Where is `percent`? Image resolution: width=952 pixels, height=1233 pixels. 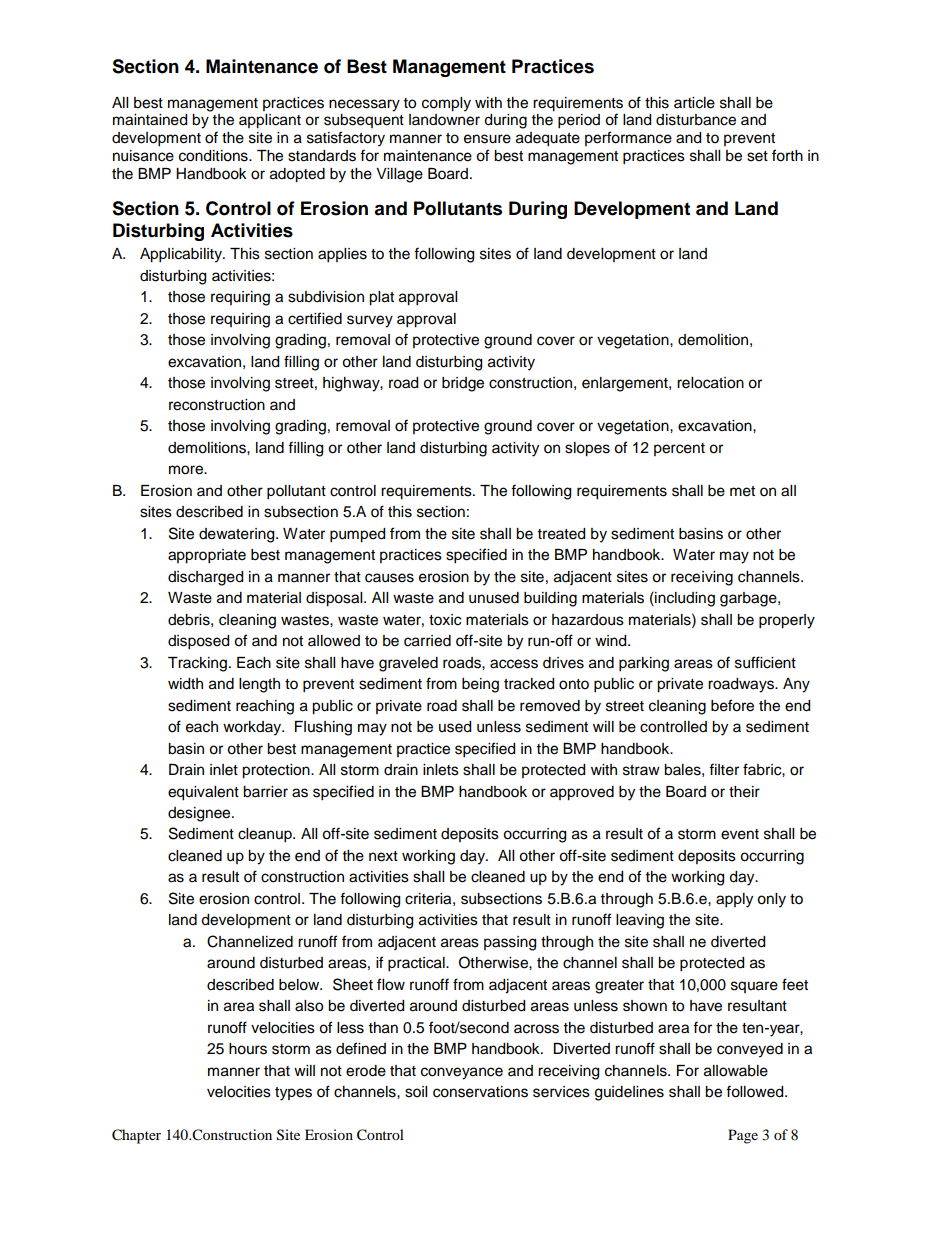 percent is located at coordinates (679, 449).
